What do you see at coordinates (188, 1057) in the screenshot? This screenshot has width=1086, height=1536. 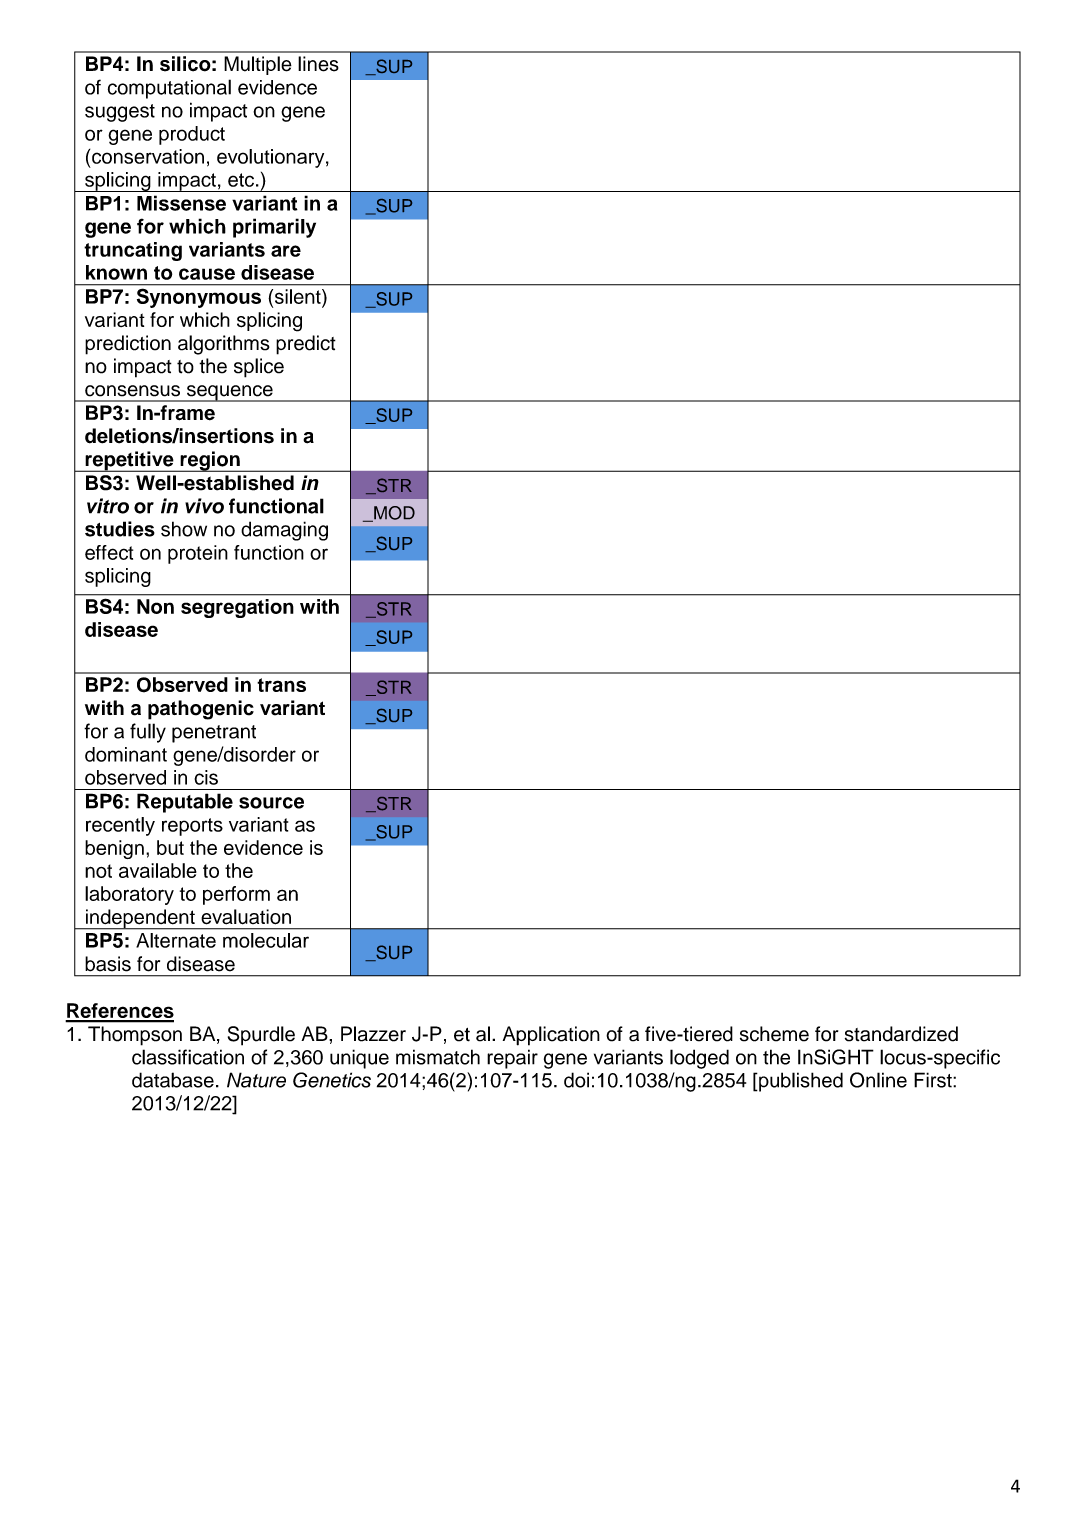 I see `classification` at bounding box center [188, 1057].
